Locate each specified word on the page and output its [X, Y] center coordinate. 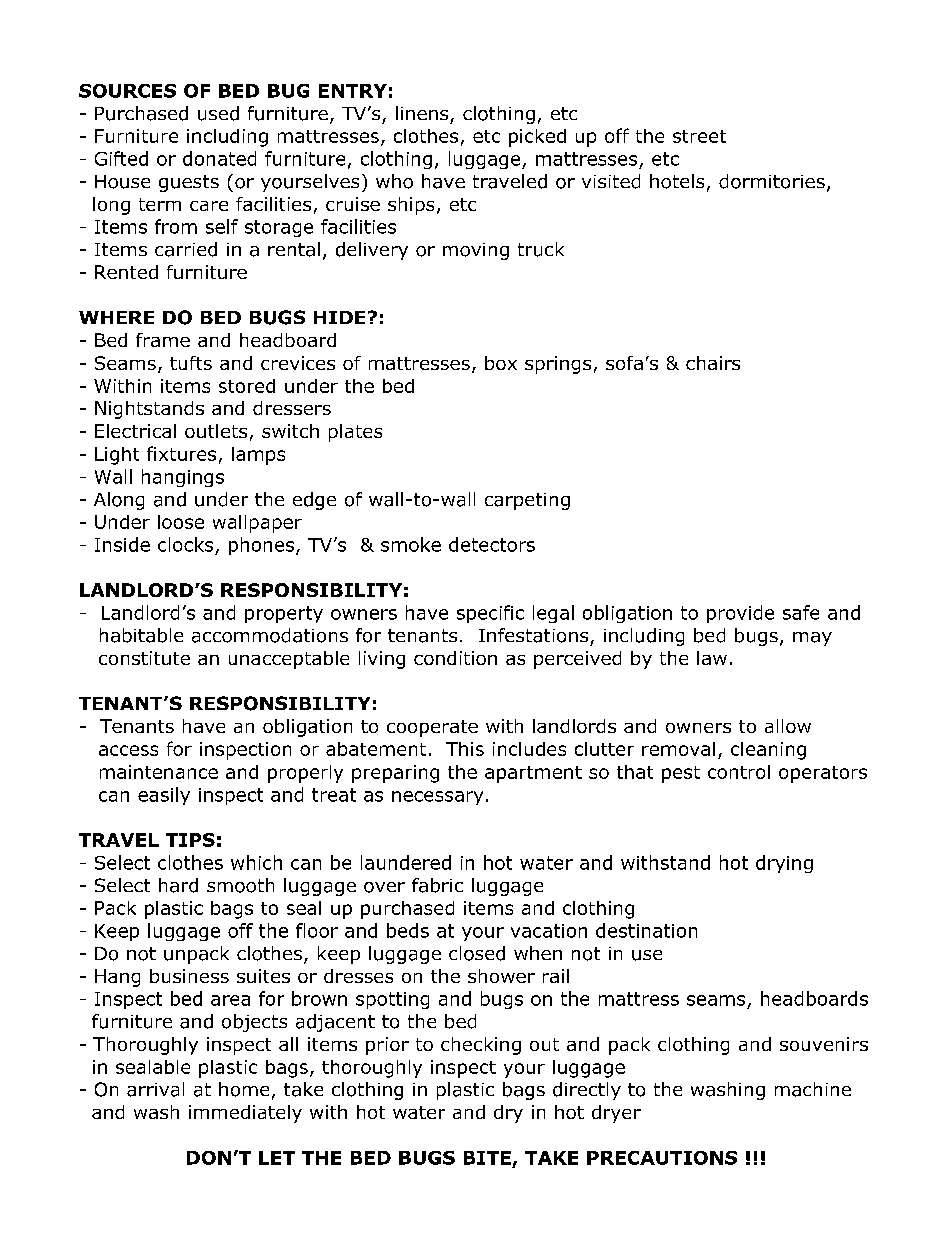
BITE [487, 1158]
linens [422, 113]
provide [740, 614]
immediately [245, 1114]
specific [490, 614]
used [218, 113]
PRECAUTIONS [662, 1158]
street [699, 136]
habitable [141, 635]
